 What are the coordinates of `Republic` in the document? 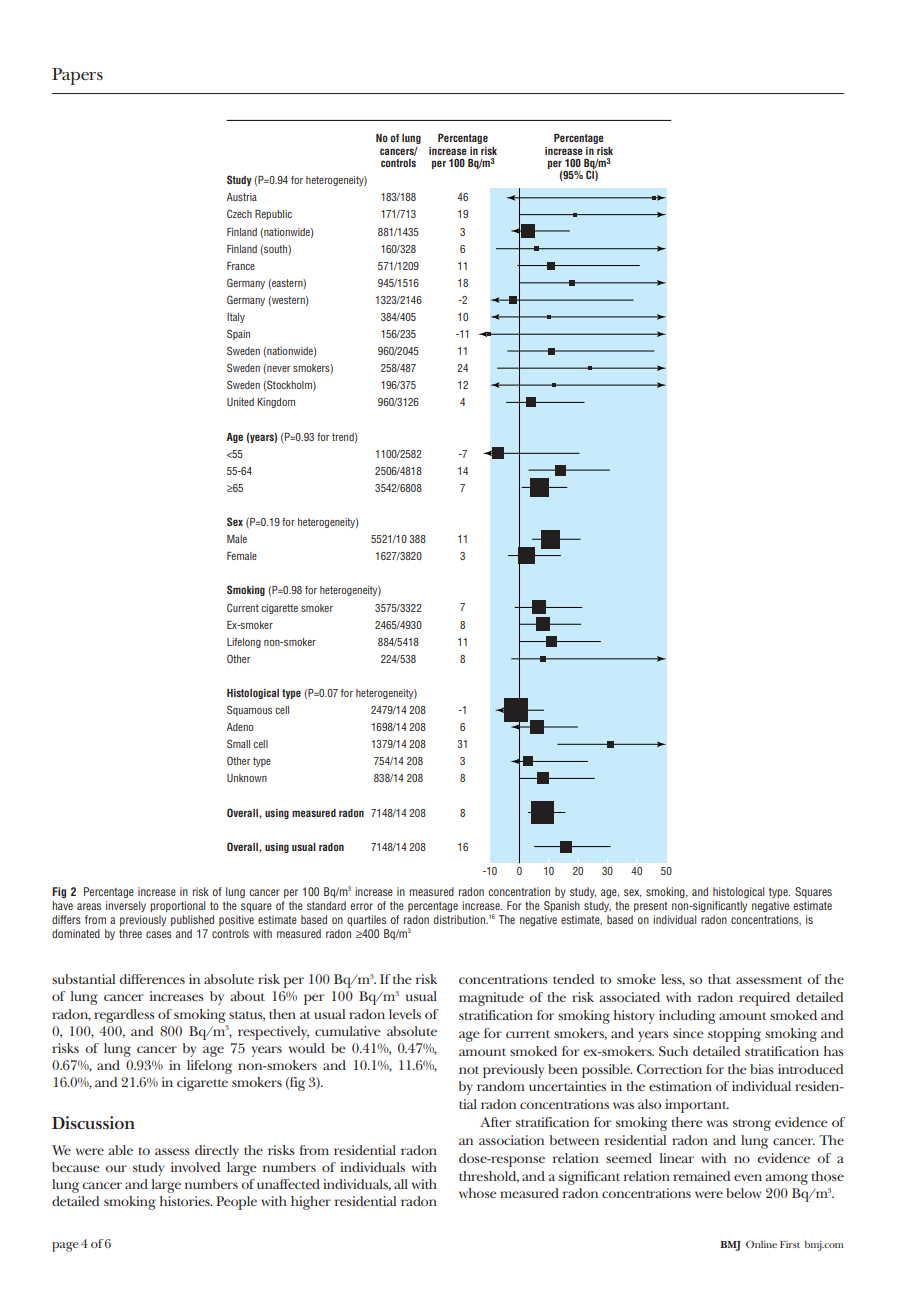 It's located at (273, 215).
